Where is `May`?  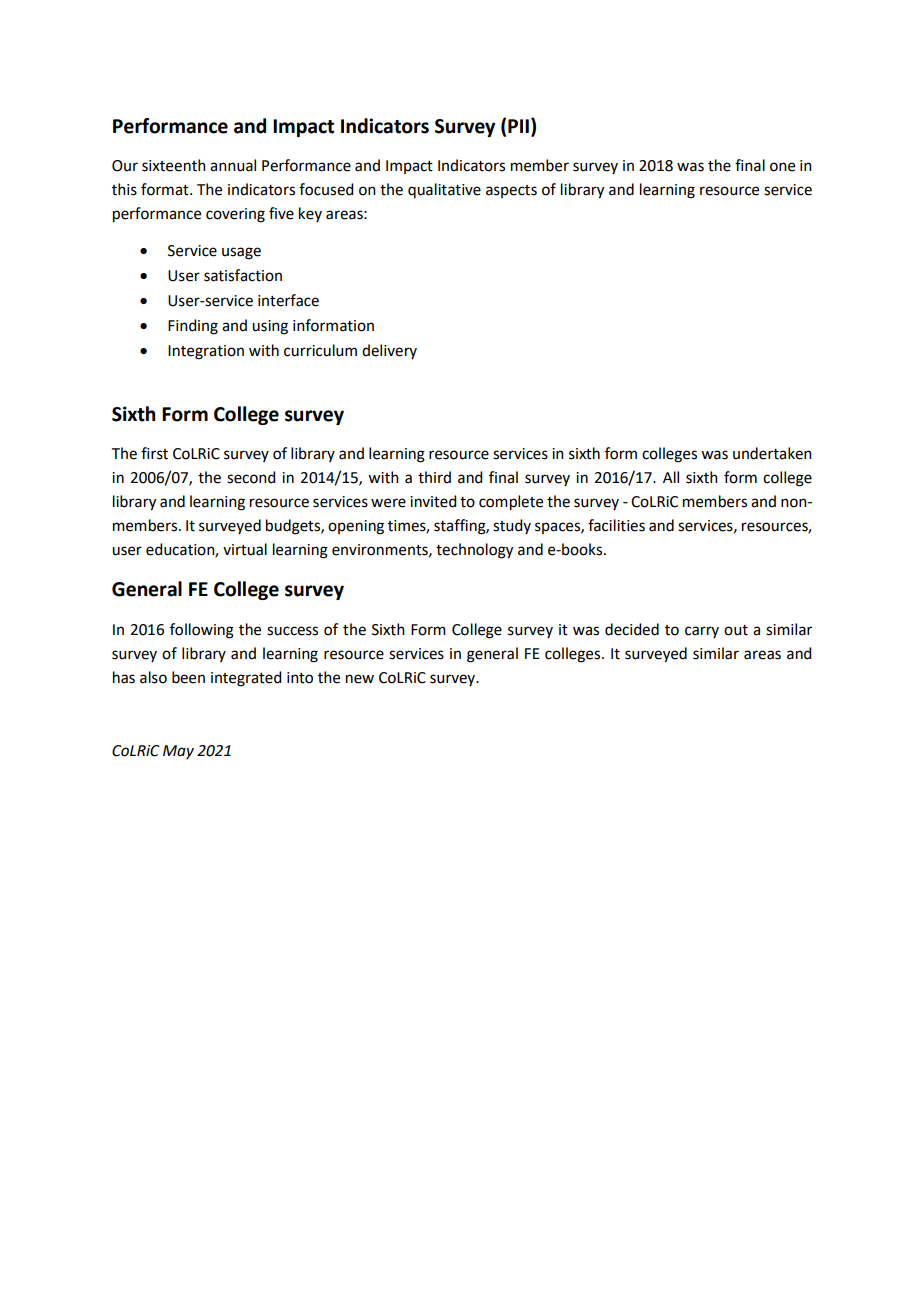
May is located at coordinates (178, 752).
